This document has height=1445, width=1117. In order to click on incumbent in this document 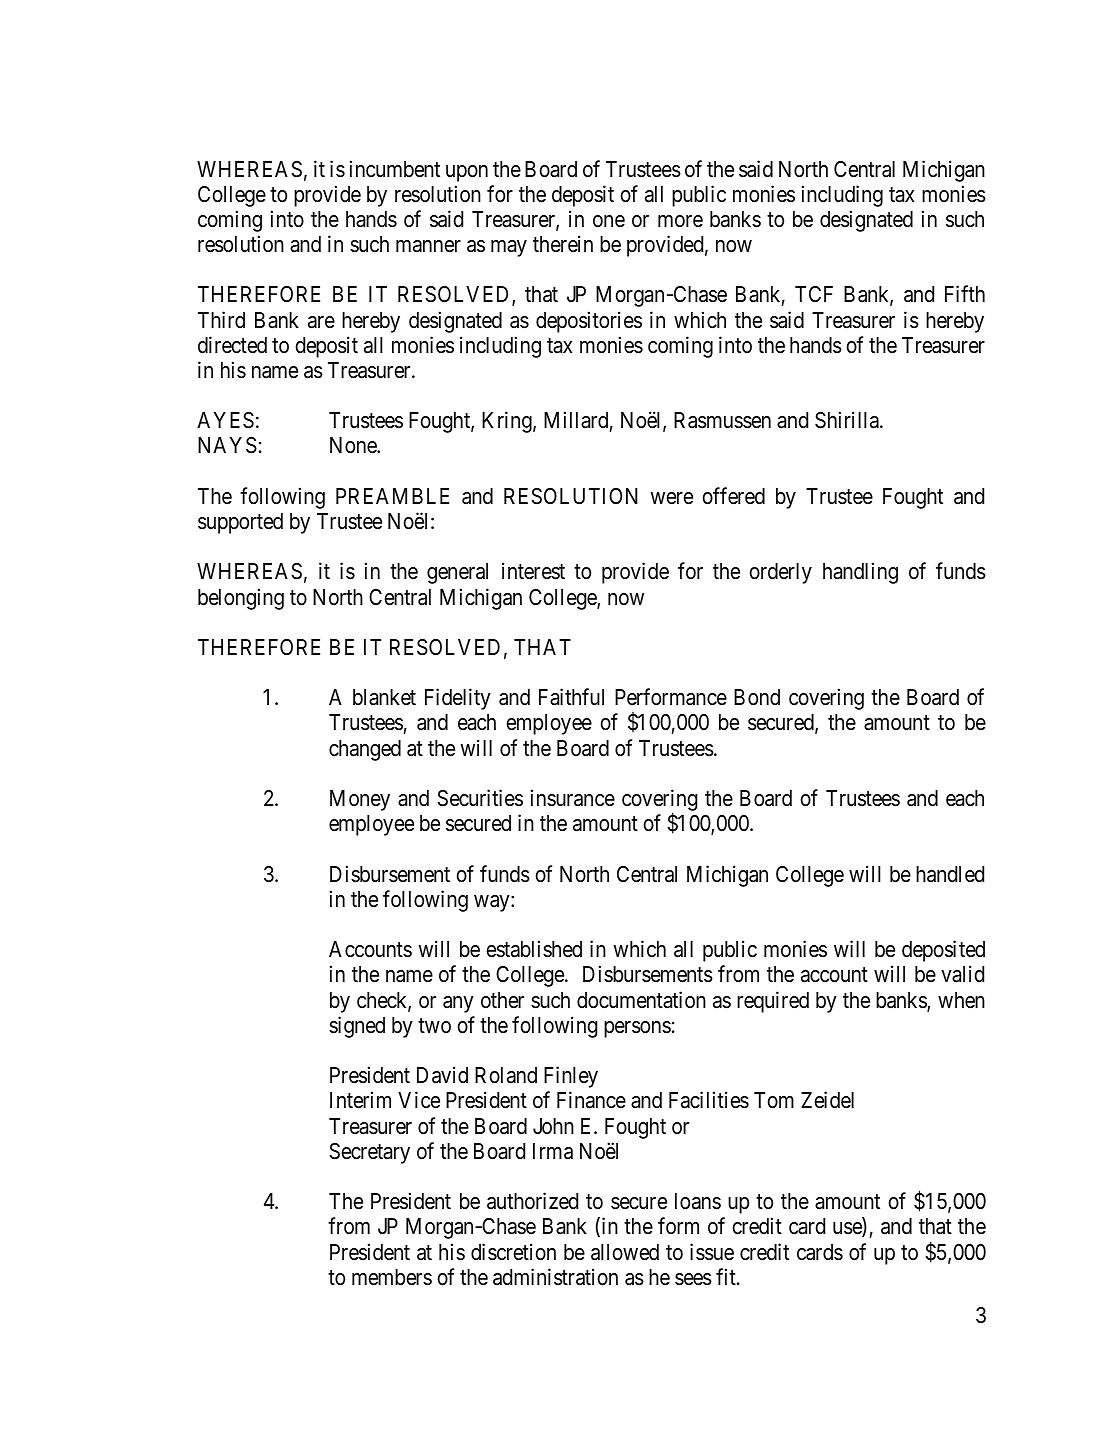, I will do `click(395, 169)`.
